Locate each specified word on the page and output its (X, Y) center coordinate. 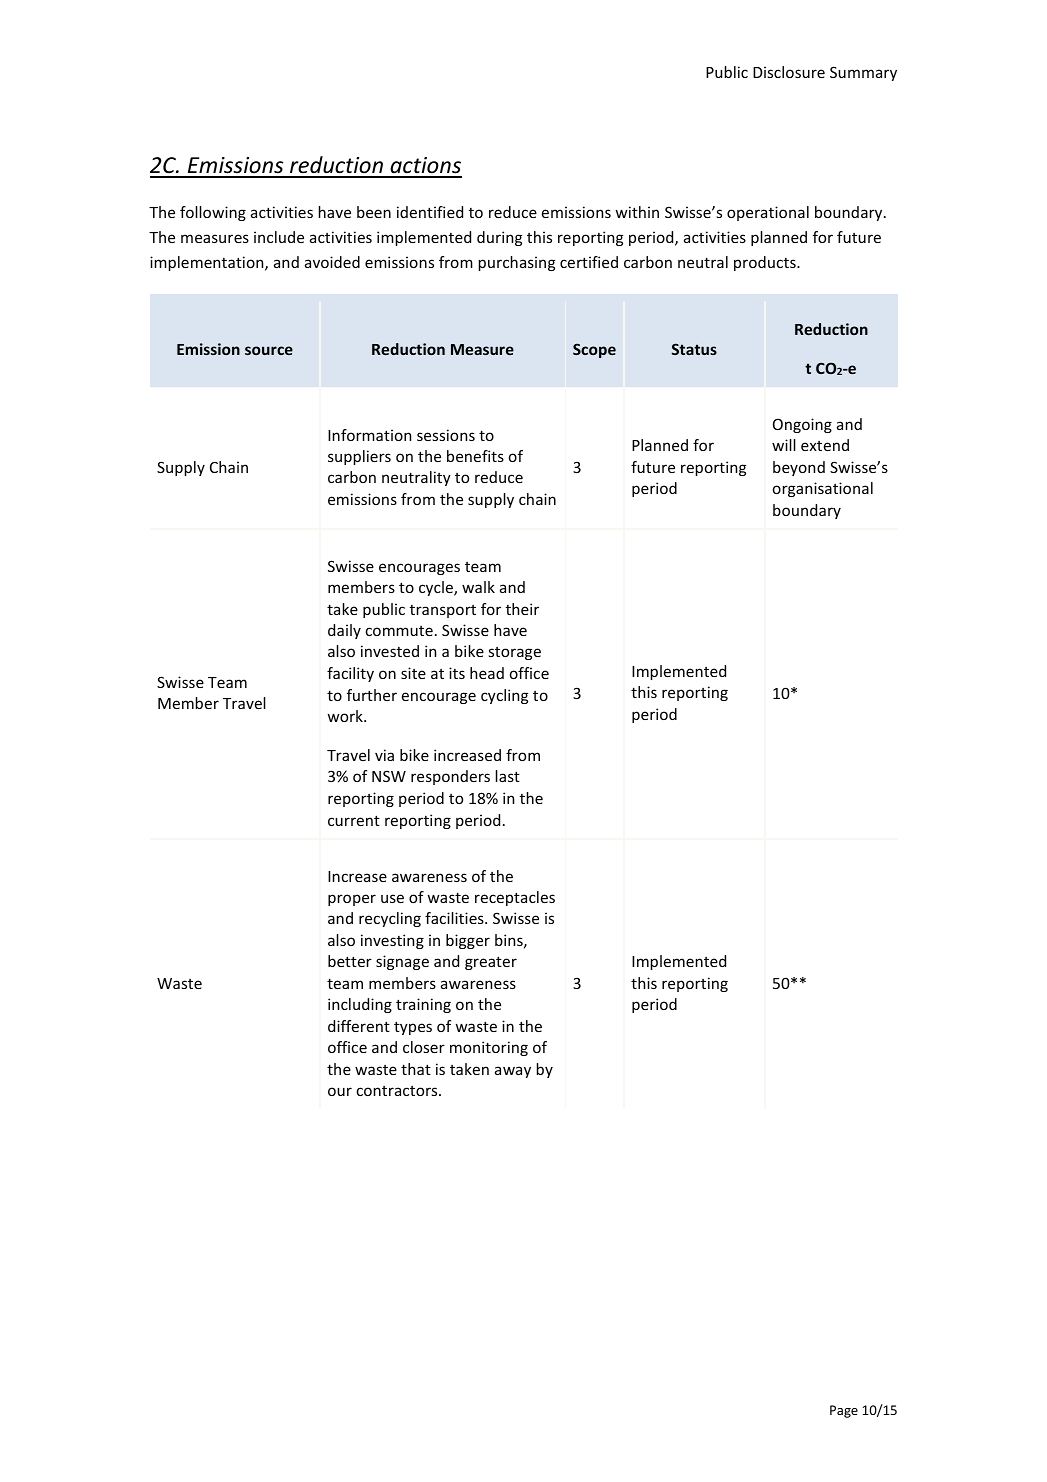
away (513, 1072)
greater (491, 963)
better (350, 961)
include (279, 237)
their (522, 609)
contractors (398, 1091)
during (499, 238)
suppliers (359, 457)
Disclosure (789, 72)
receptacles (515, 898)
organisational (823, 489)
